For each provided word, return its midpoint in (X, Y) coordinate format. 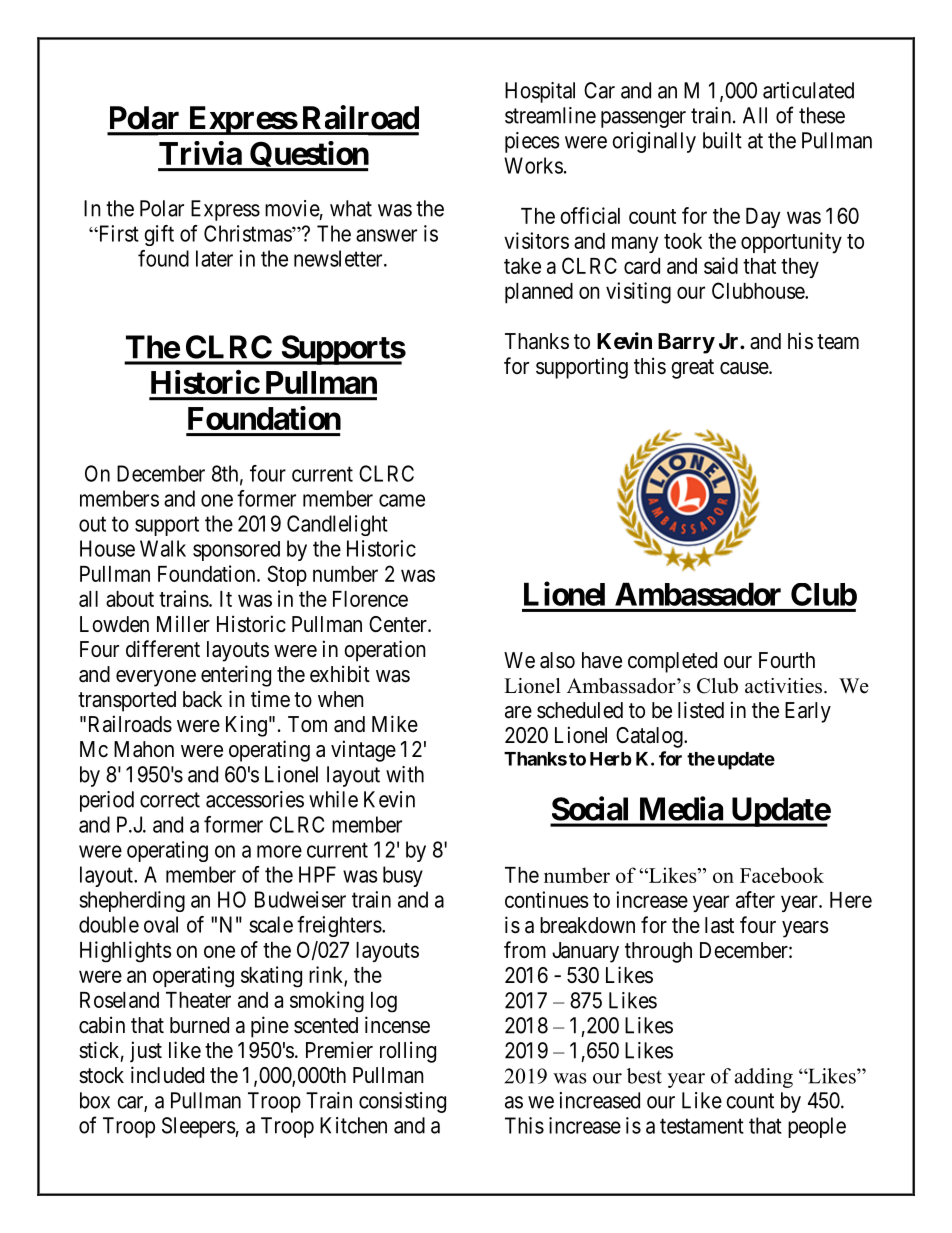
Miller (183, 624)
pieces (532, 142)
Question (308, 156)
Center (399, 624)
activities (783, 686)
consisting (402, 1102)
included (167, 1075)
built (722, 140)
